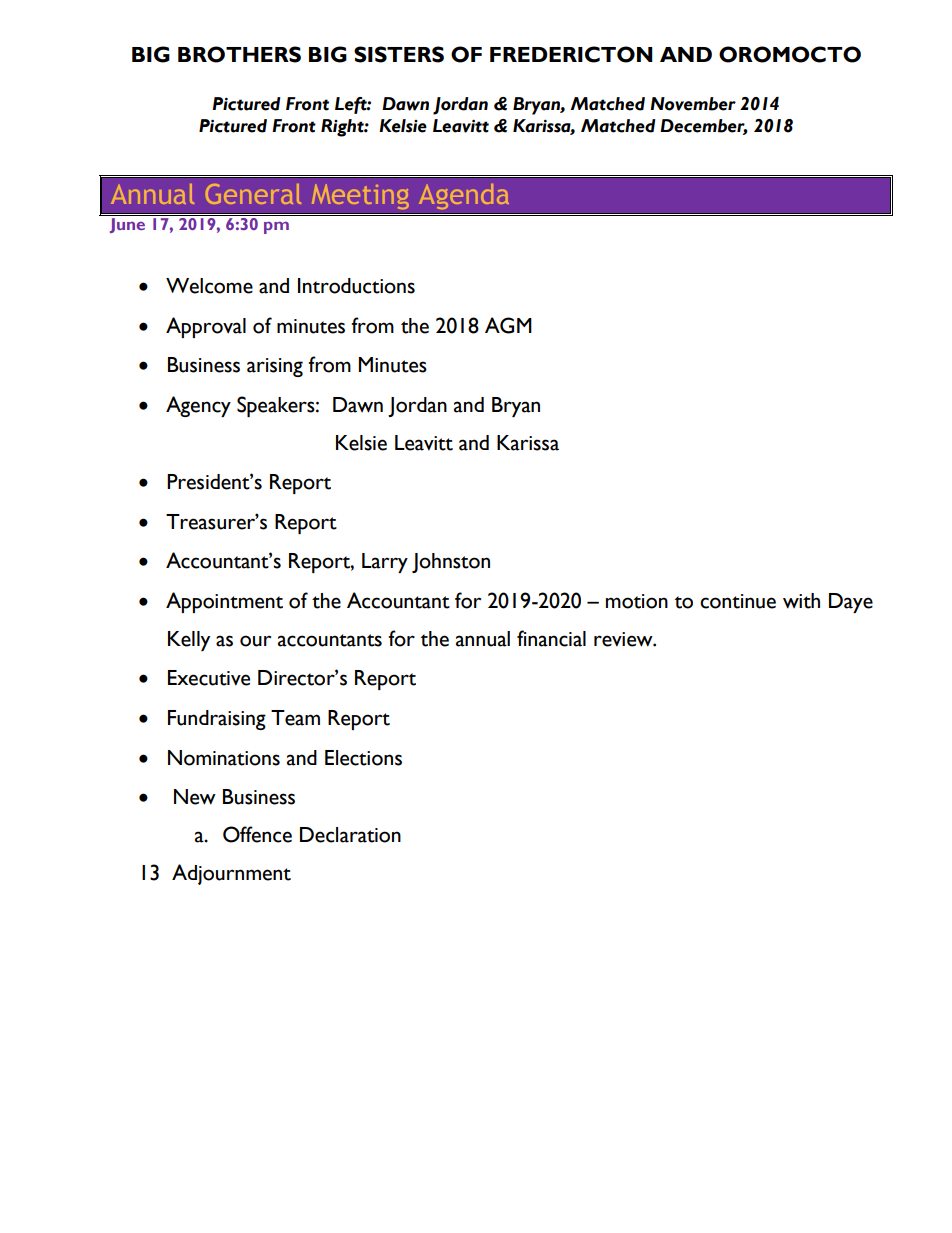 The height and width of the image is (1233, 952). Describe the element at coordinates (693, 104) in the image. I see `November` at that location.
